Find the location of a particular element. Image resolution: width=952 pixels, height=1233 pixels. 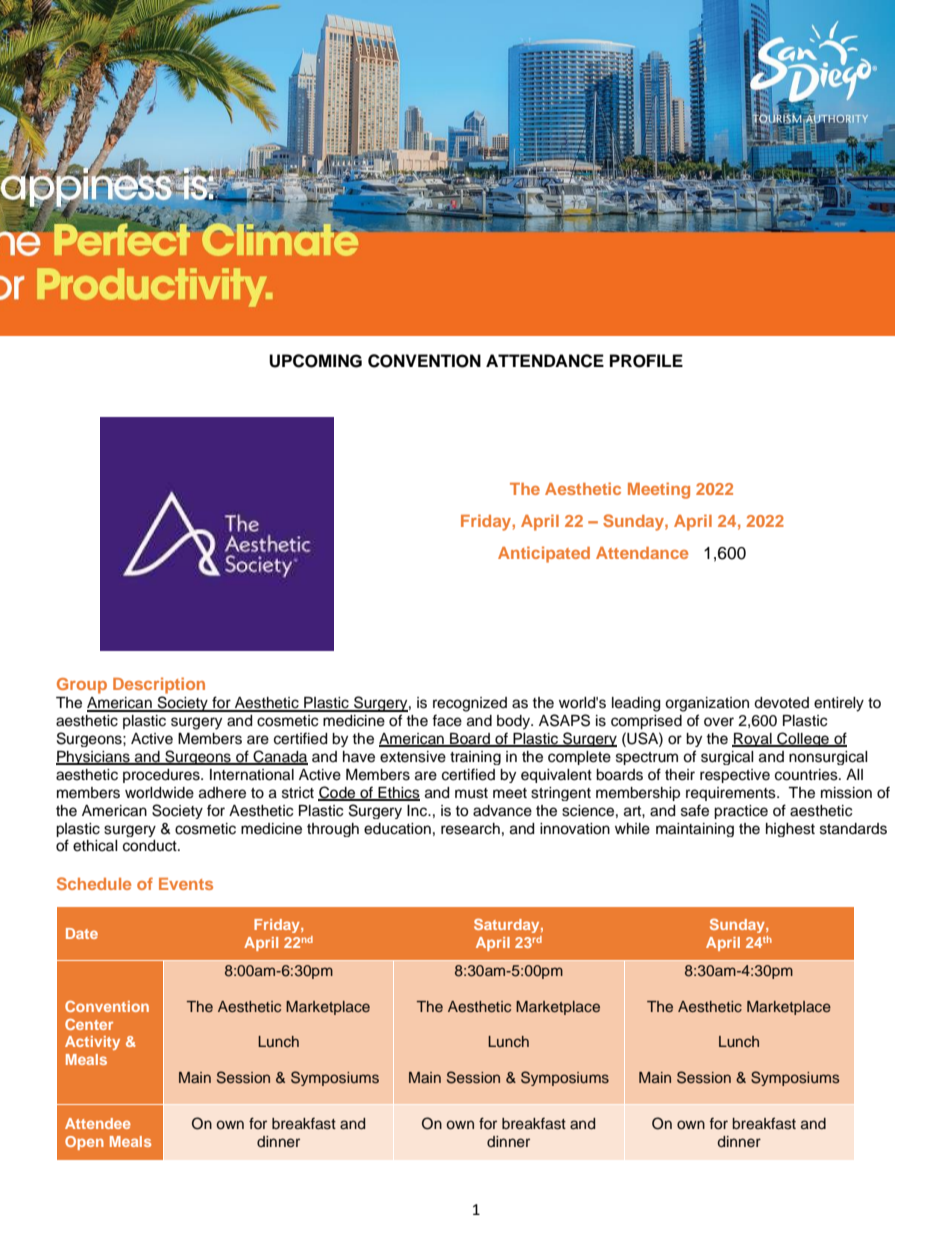

highest is located at coordinates (790, 830).
